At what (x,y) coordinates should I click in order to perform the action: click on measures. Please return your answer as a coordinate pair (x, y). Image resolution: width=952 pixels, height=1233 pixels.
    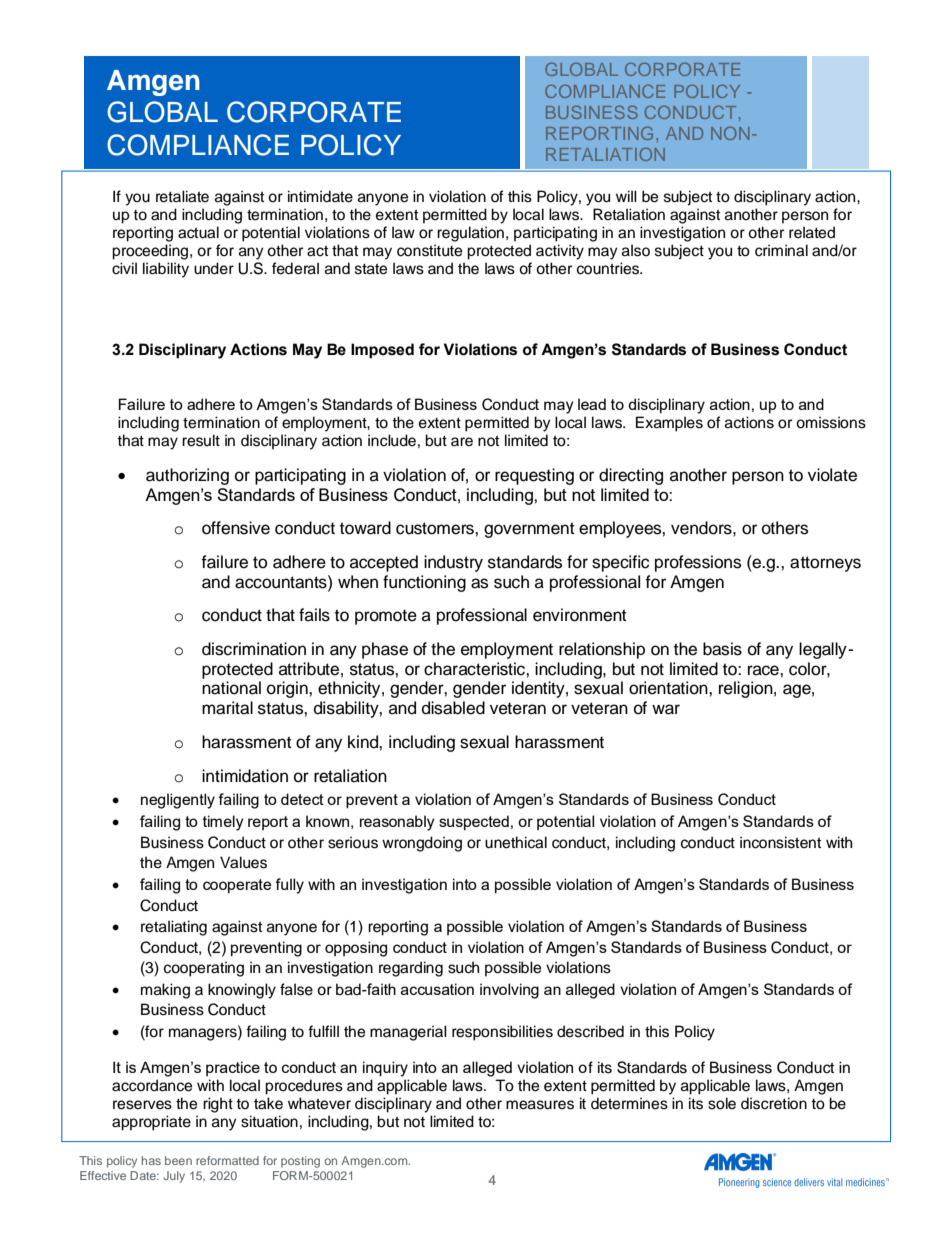
    Looking at the image, I should click on (540, 1105).
